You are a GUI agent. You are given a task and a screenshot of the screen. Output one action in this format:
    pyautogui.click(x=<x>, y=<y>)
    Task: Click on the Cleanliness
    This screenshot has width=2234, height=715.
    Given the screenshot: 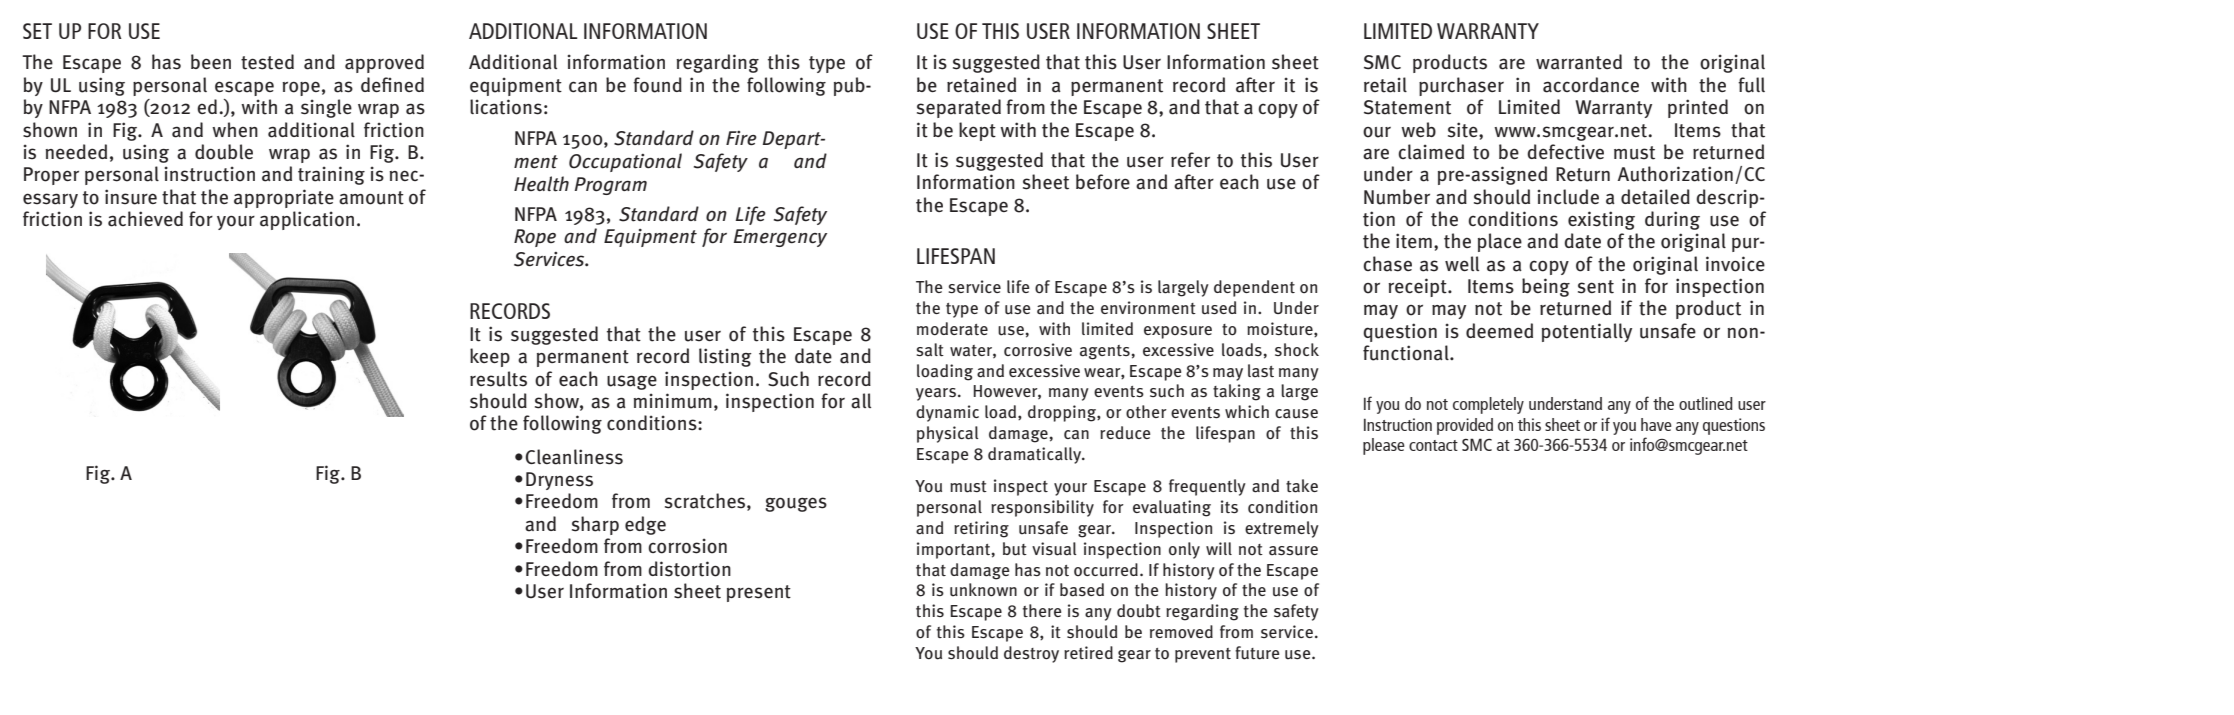 What is the action you would take?
    pyautogui.click(x=574, y=457)
